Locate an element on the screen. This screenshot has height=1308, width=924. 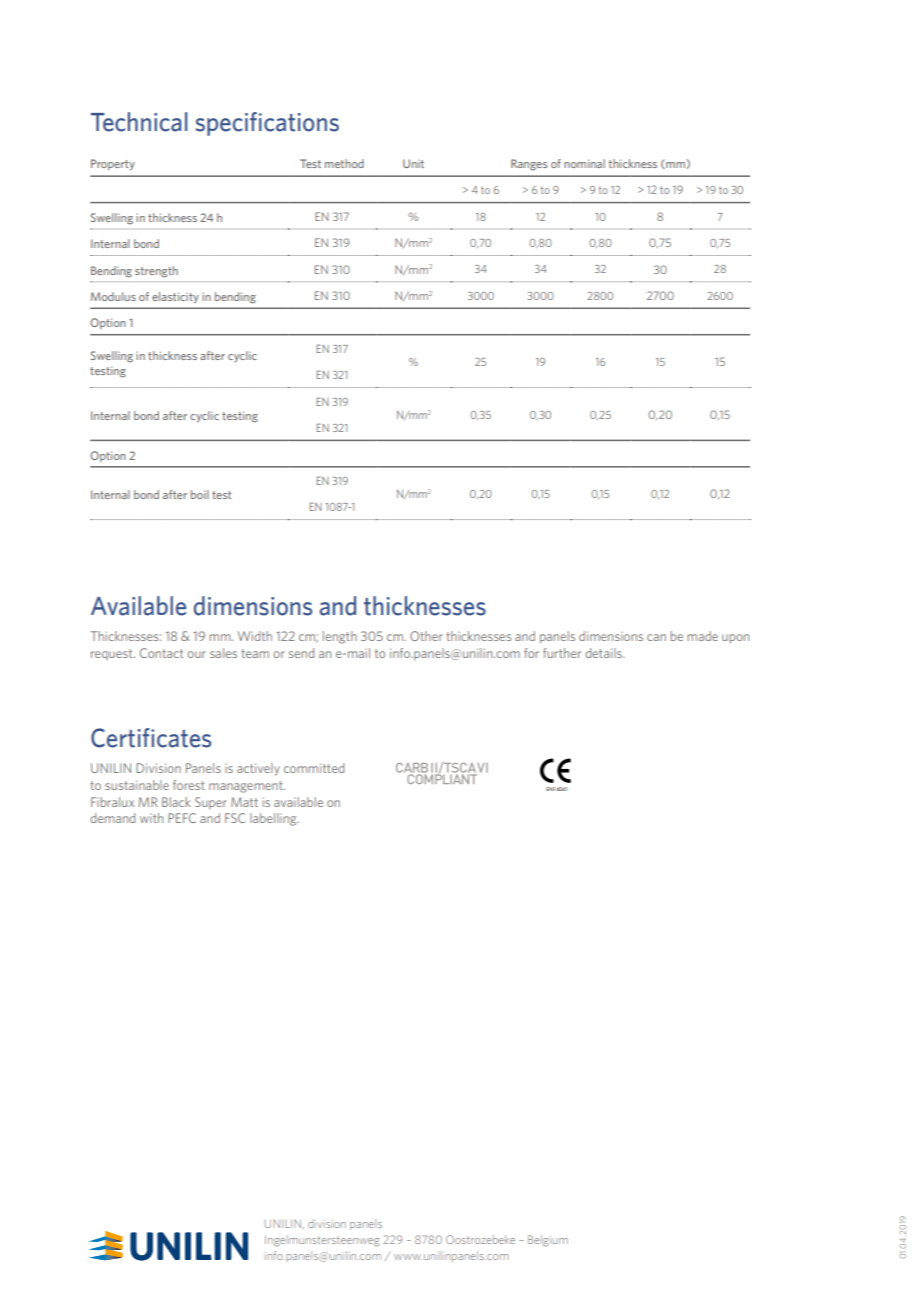
Belgium is located at coordinates (548, 1240).
